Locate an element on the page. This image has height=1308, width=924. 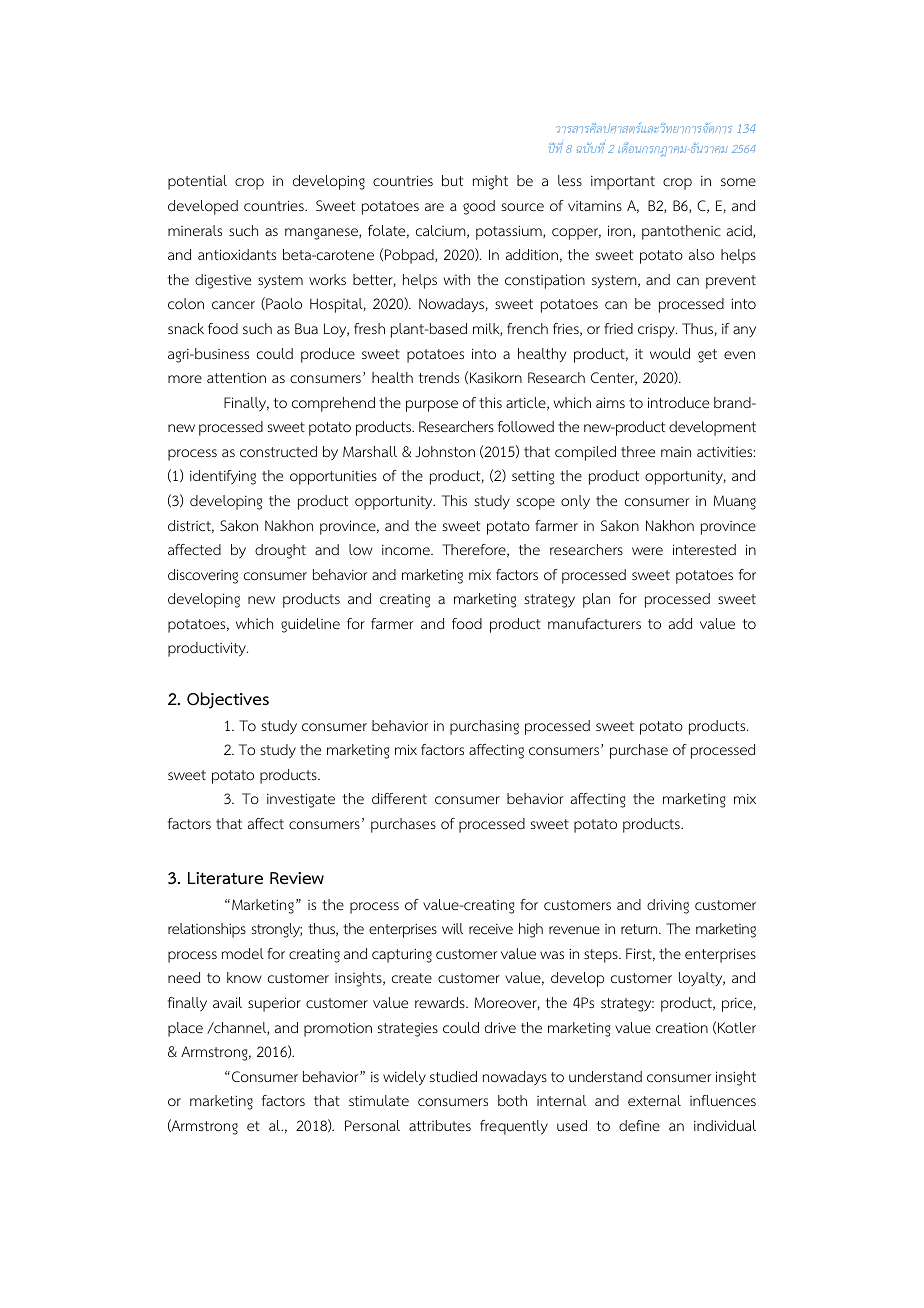
manufacturers is located at coordinates (594, 623).
